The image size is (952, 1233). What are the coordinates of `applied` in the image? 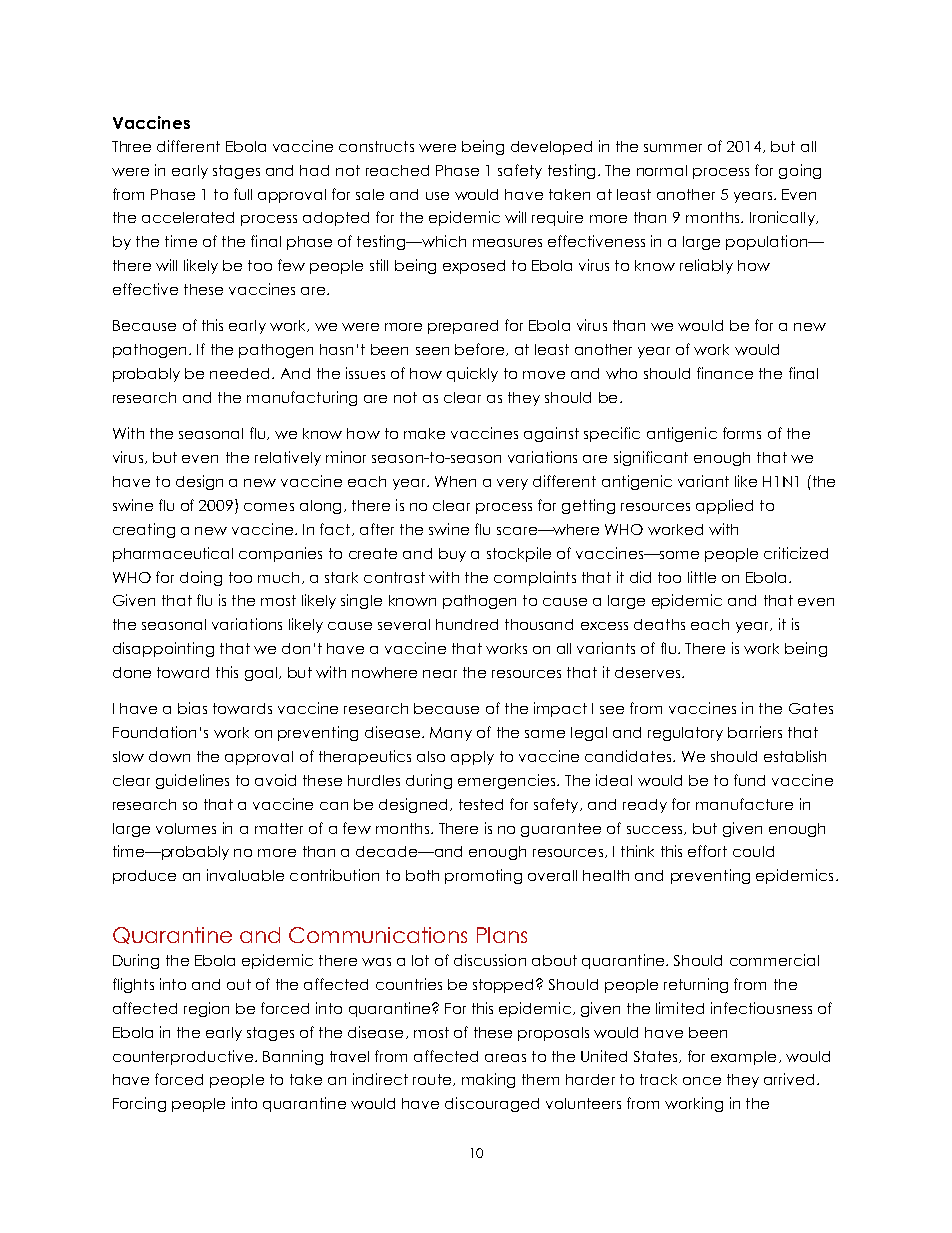 It's located at (724, 506).
